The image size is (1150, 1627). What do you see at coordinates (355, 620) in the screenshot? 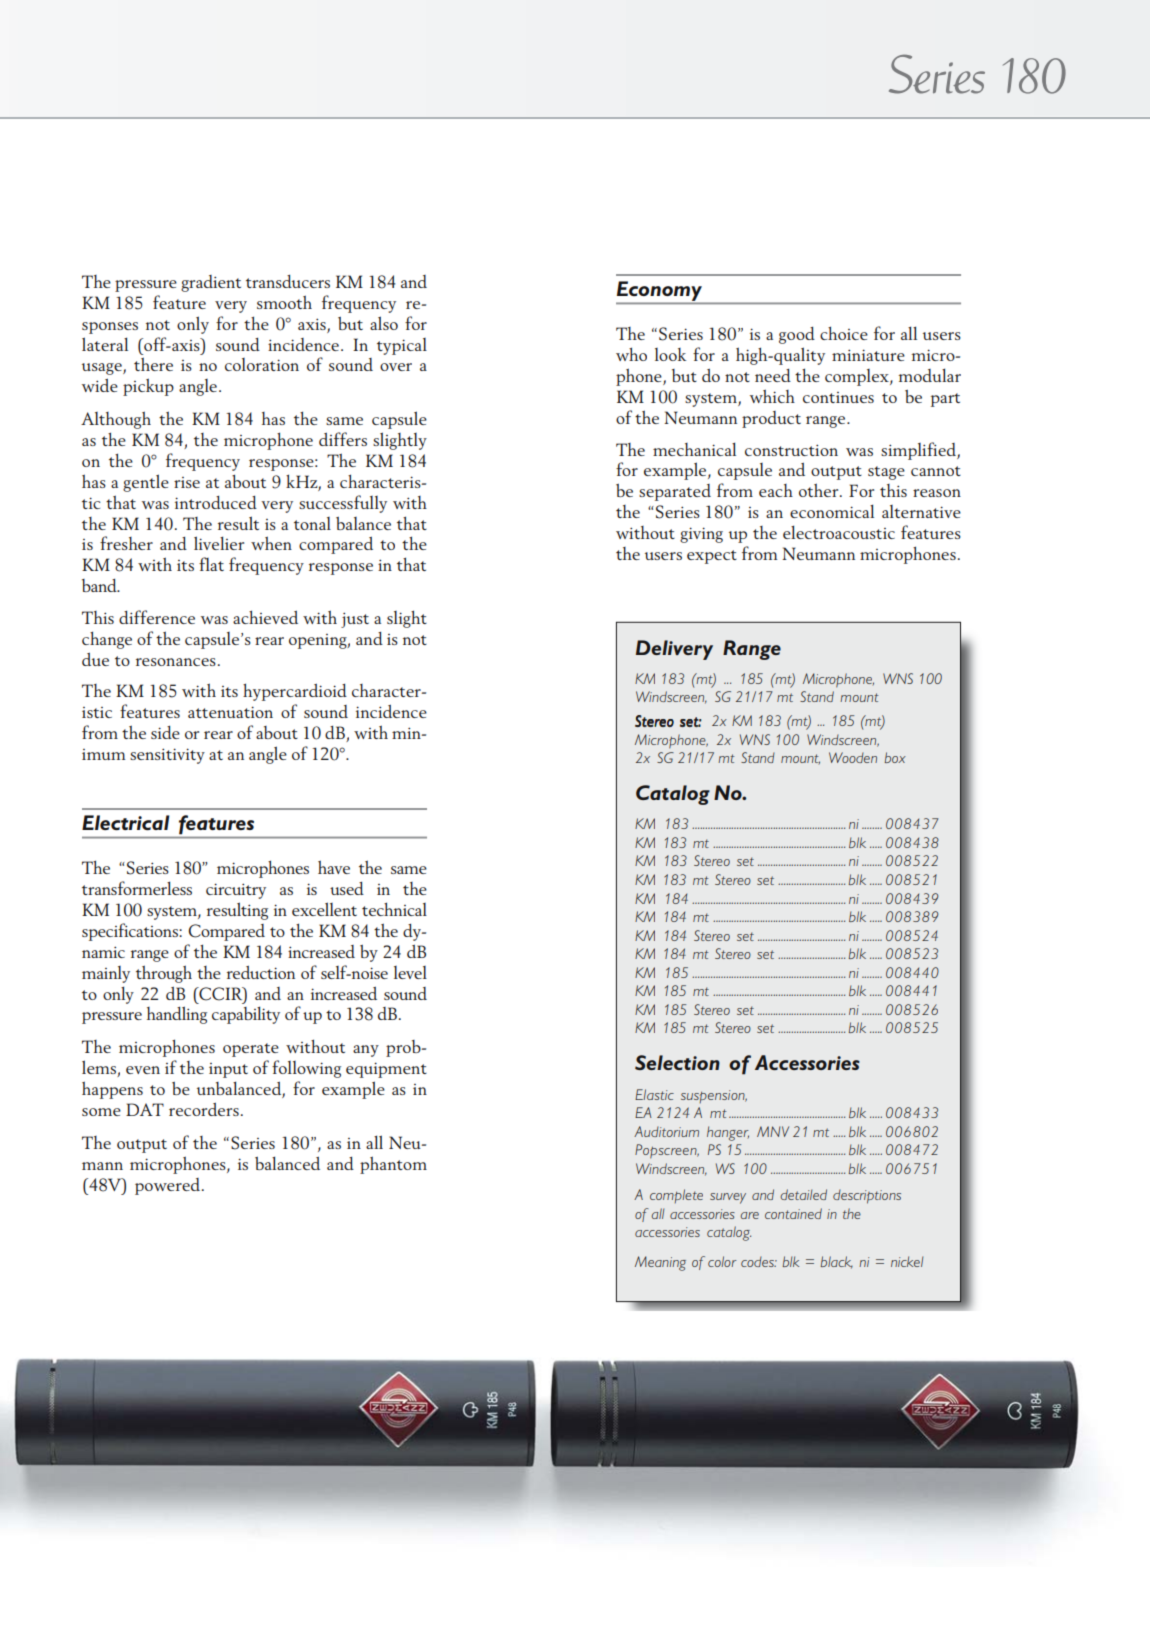
I see `just` at bounding box center [355, 620].
